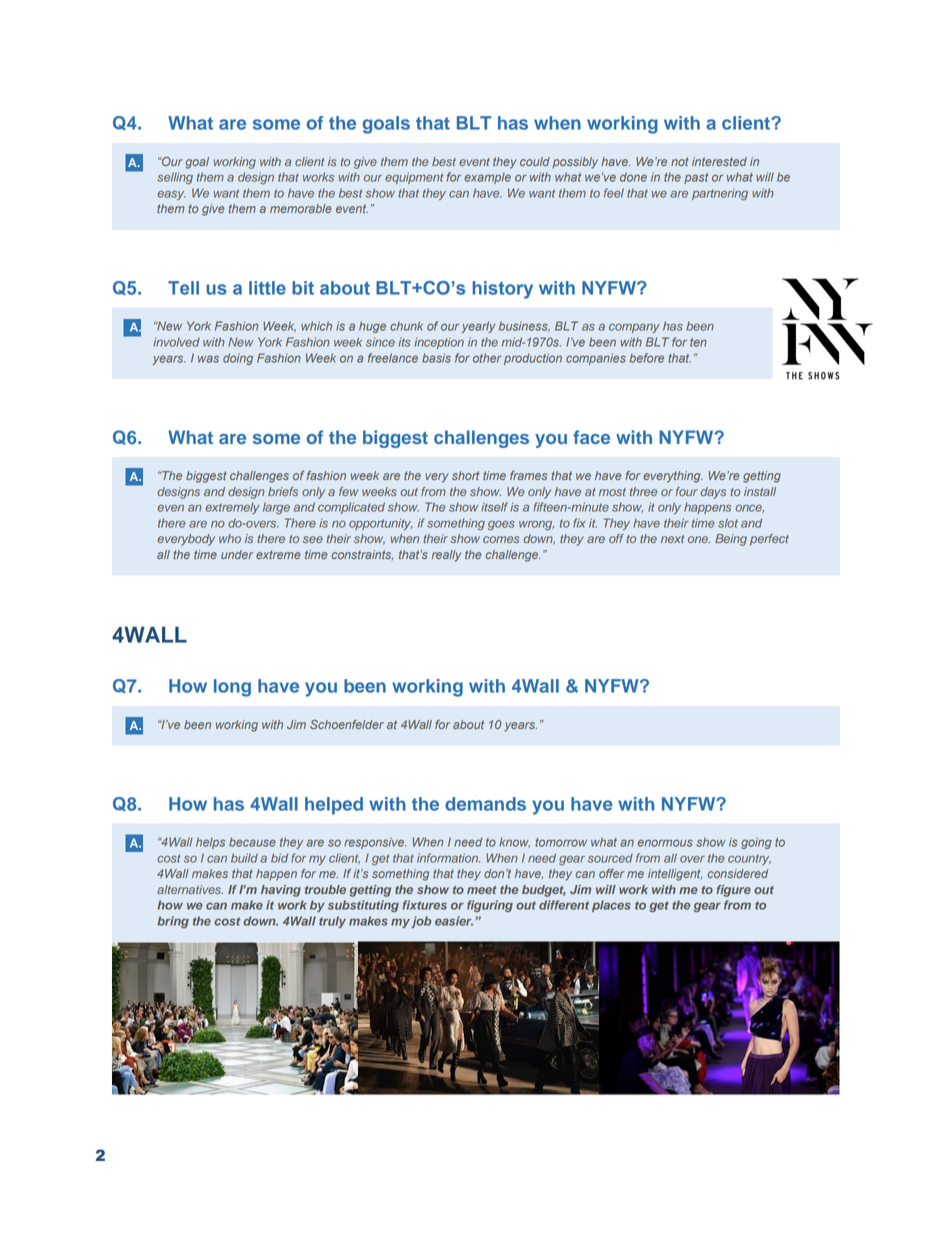 This document has width=952, height=1233. What do you see at coordinates (281, 891) in the document?
I see `having` at bounding box center [281, 891].
